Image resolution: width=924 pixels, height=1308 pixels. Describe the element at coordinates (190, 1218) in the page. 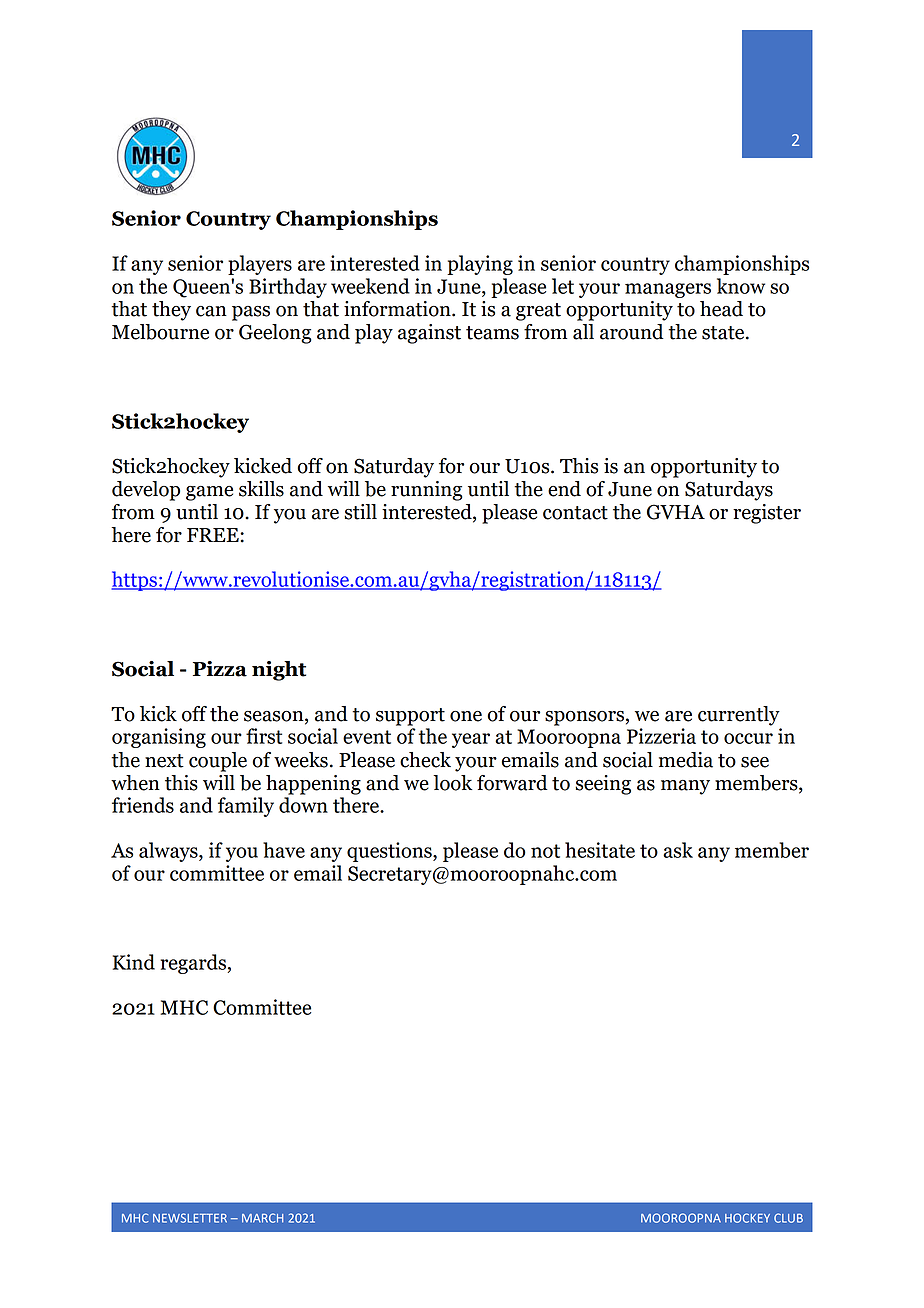

I see `NEWSLETTER` at that location.
